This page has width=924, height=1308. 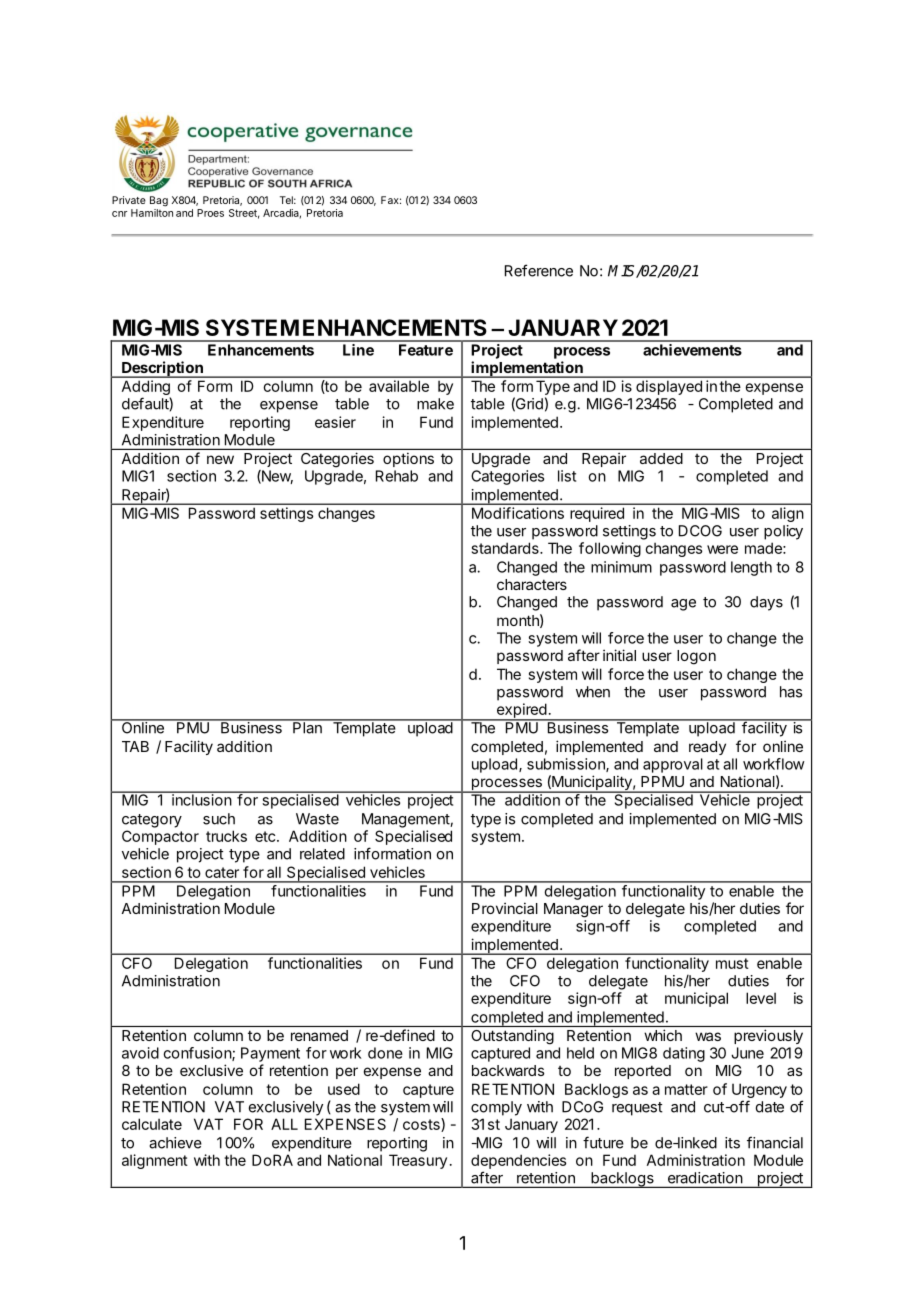 I want to click on costs, so click(x=422, y=1125).
